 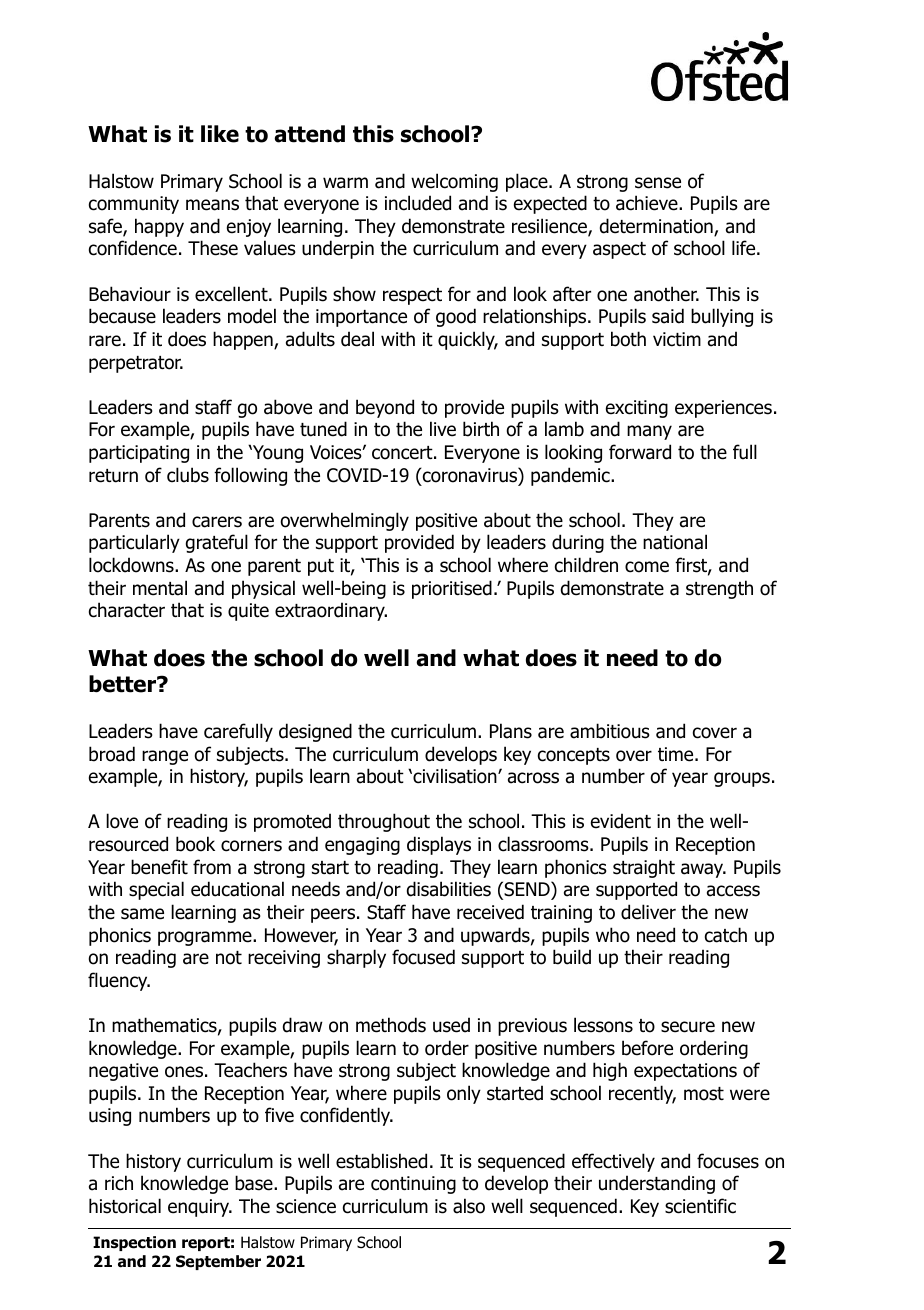 What do you see at coordinates (647, 567) in the page?
I see `come` at bounding box center [647, 567].
